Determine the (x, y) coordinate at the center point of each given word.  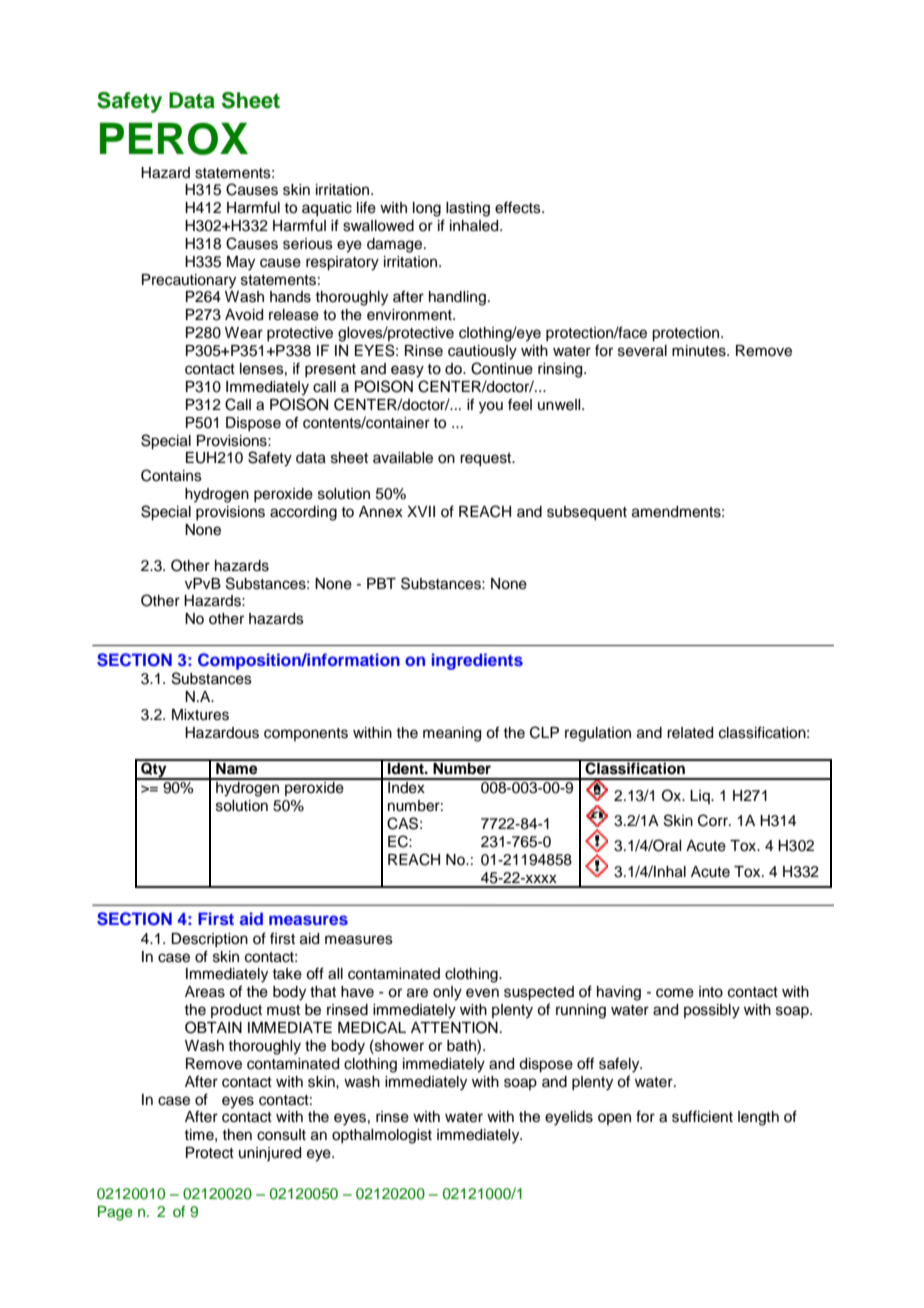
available (403, 458)
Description (209, 940)
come (675, 993)
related (690, 733)
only (447, 993)
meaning (452, 734)
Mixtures (200, 715)
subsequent (587, 513)
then (237, 1135)
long (427, 209)
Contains (171, 475)
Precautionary (189, 281)
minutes (700, 351)
